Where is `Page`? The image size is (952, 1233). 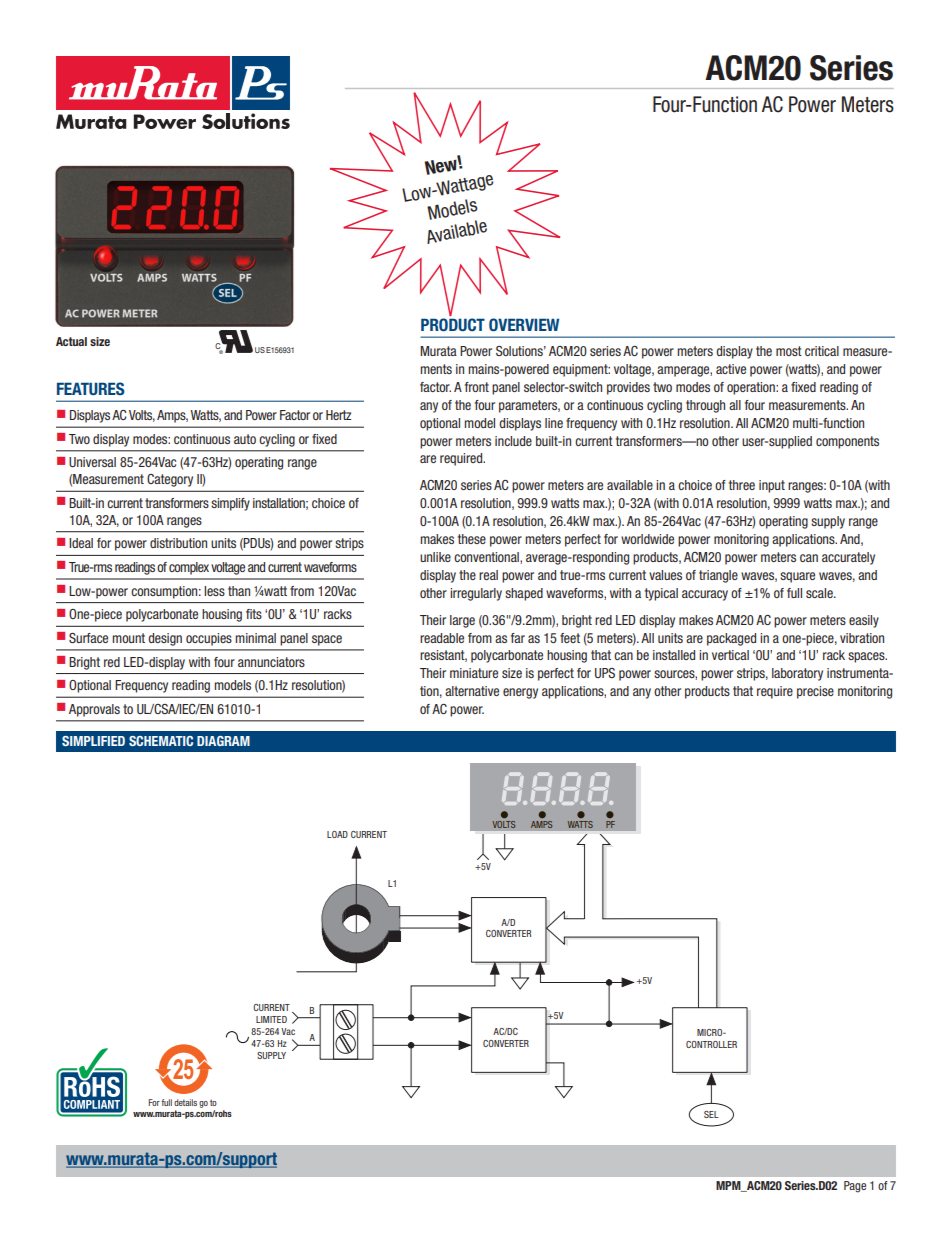
Page is located at coordinates (855, 1187).
